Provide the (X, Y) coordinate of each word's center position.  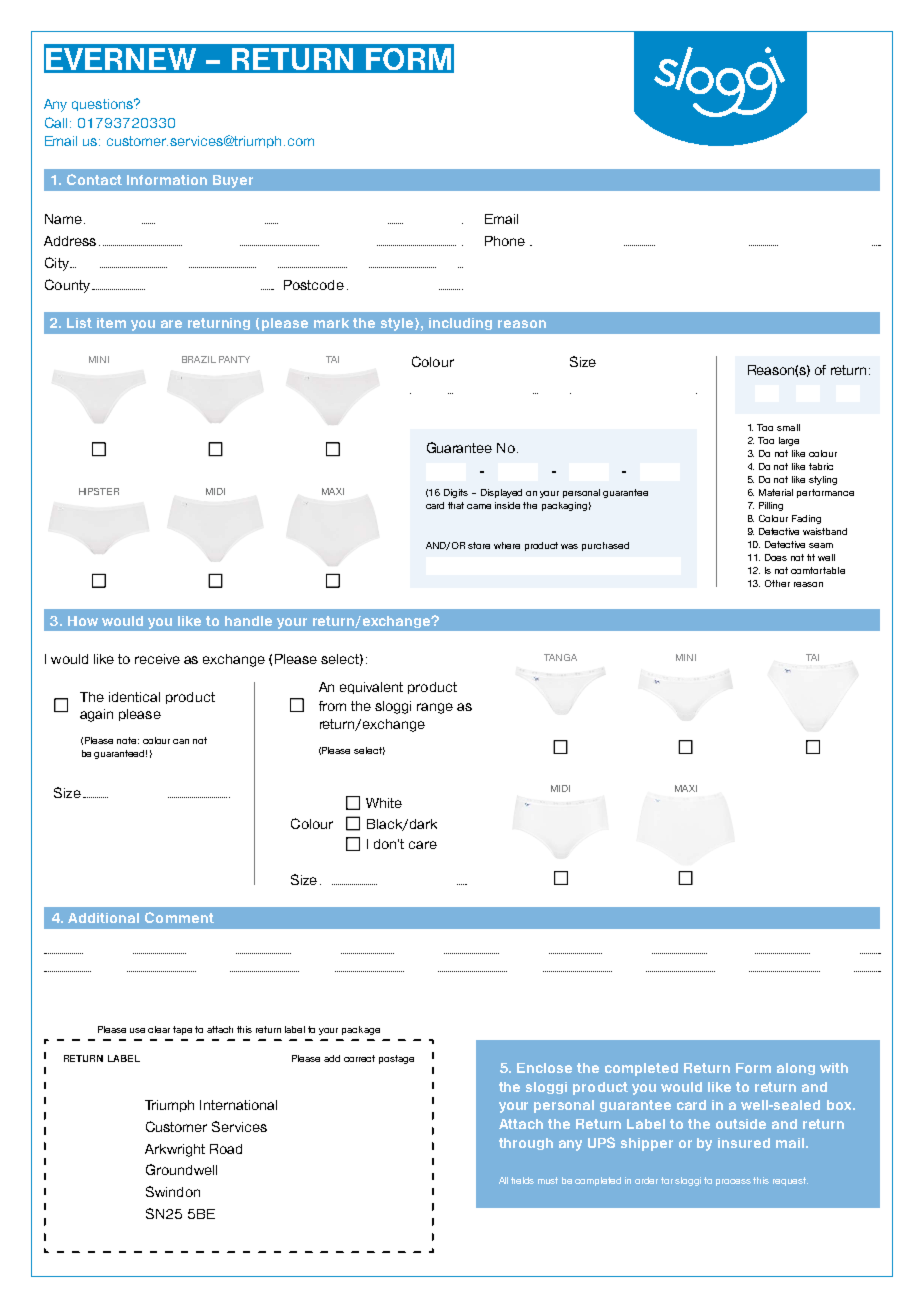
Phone (505, 241)
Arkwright (175, 1150)
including (460, 324)
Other (777, 583)
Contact (94, 179)
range (435, 708)
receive (157, 659)
